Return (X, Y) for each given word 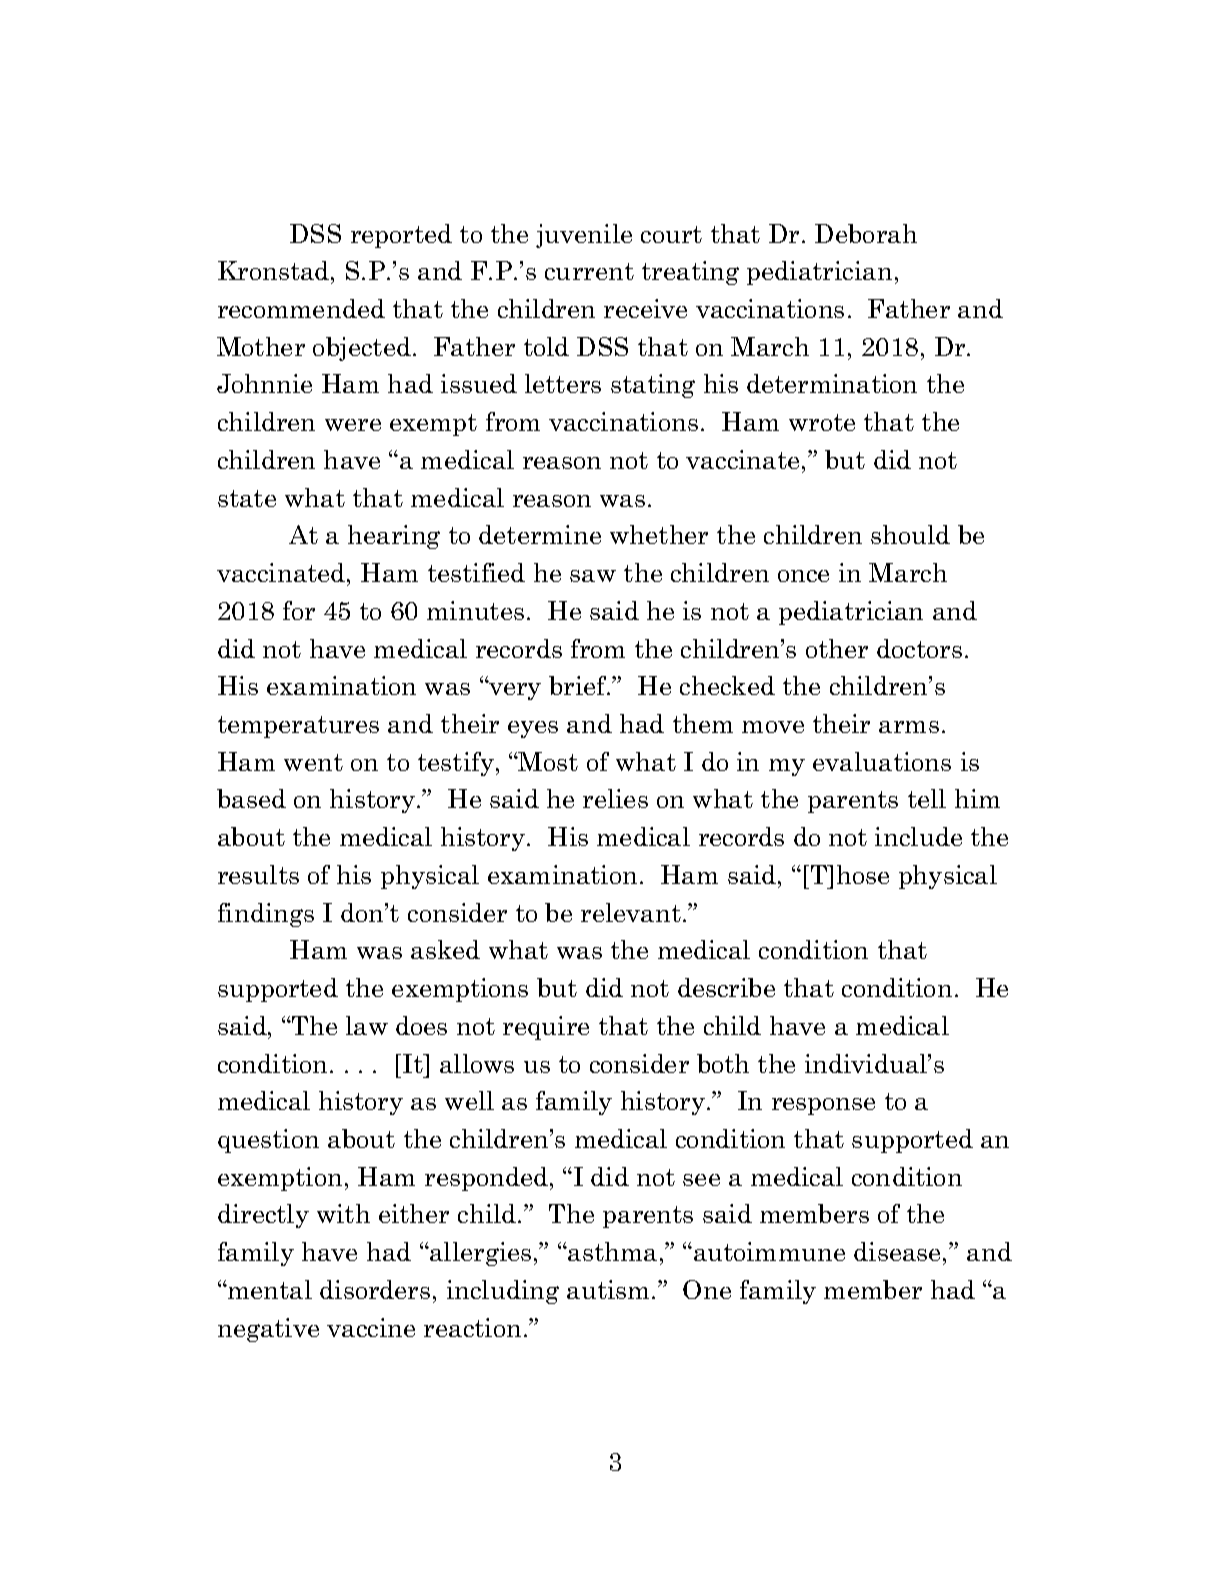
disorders (375, 1289)
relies (615, 798)
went (313, 762)
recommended (301, 308)
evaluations (882, 761)
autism (608, 1289)
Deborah (866, 233)
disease (897, 1251)
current (589, 271)
